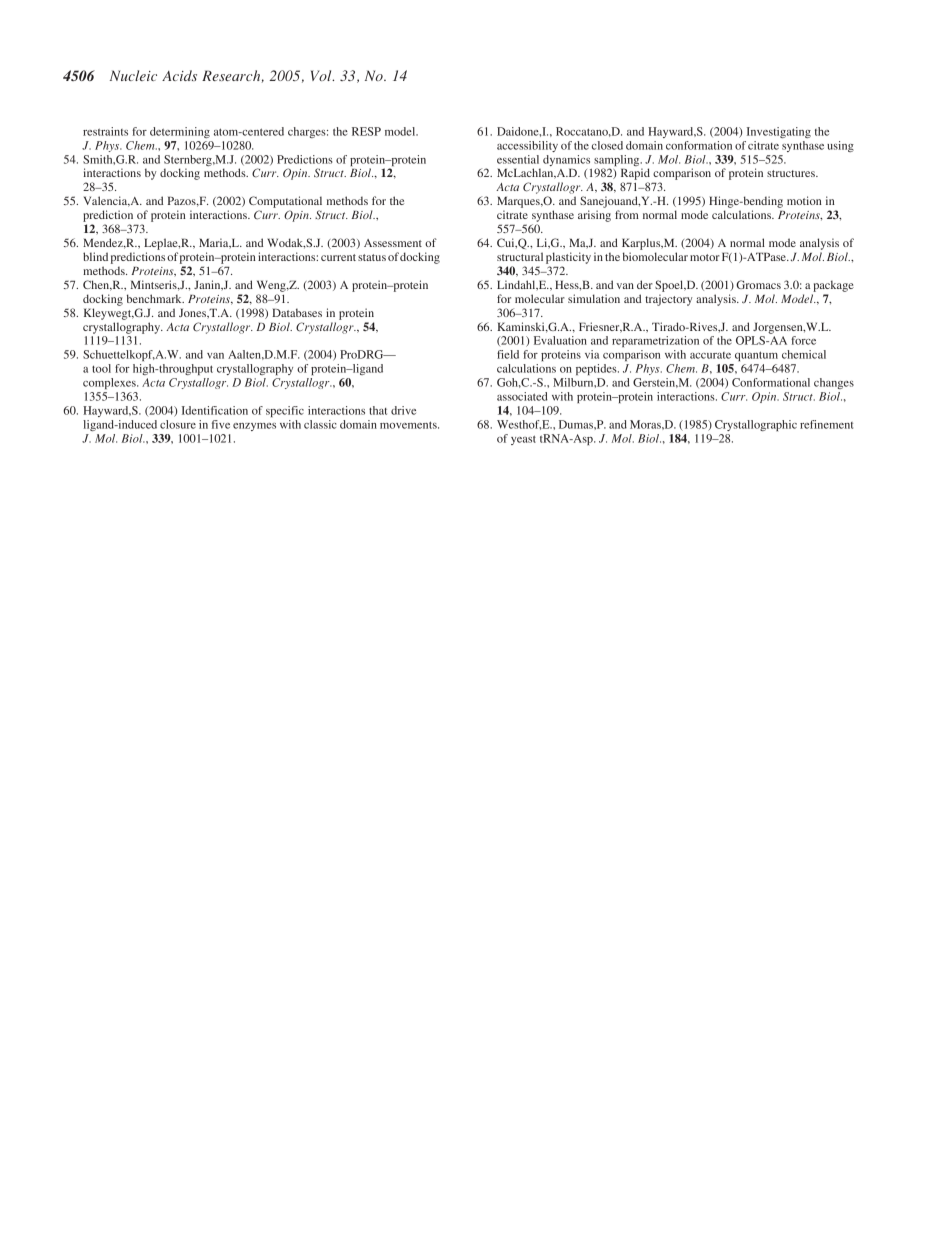  I want to click on closure, so click(178, 424).
